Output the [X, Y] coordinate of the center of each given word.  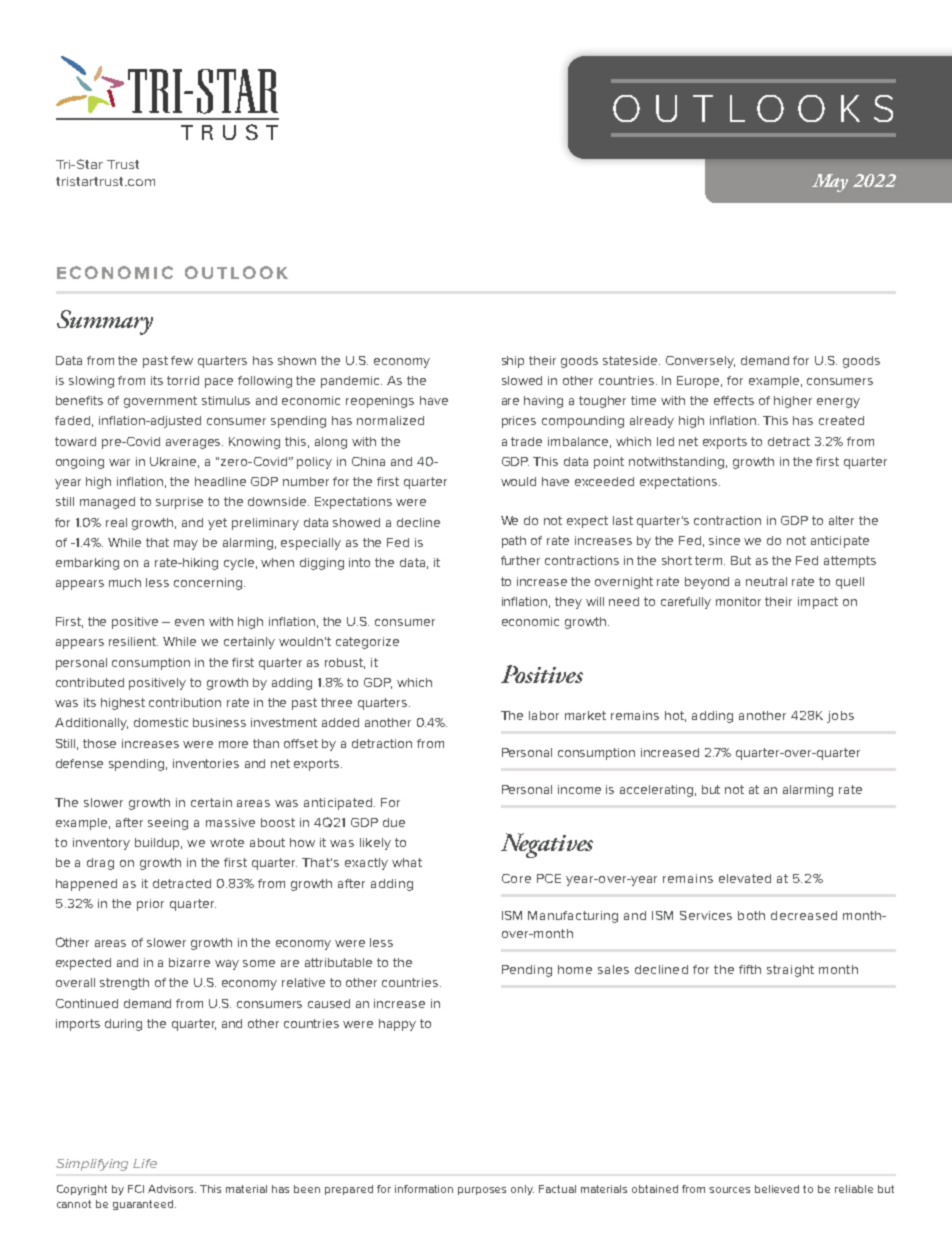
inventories [206, 763]
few [182, 360]
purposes [482, 1191]
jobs [840, 717]
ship [513, 362]
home [575, 969]
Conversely [700, 362]
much [125, 582]
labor [544, 715]
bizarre [189, 962]
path [514, 542]
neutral [766, 581]
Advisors [172, 1189]
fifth [750, 969]
